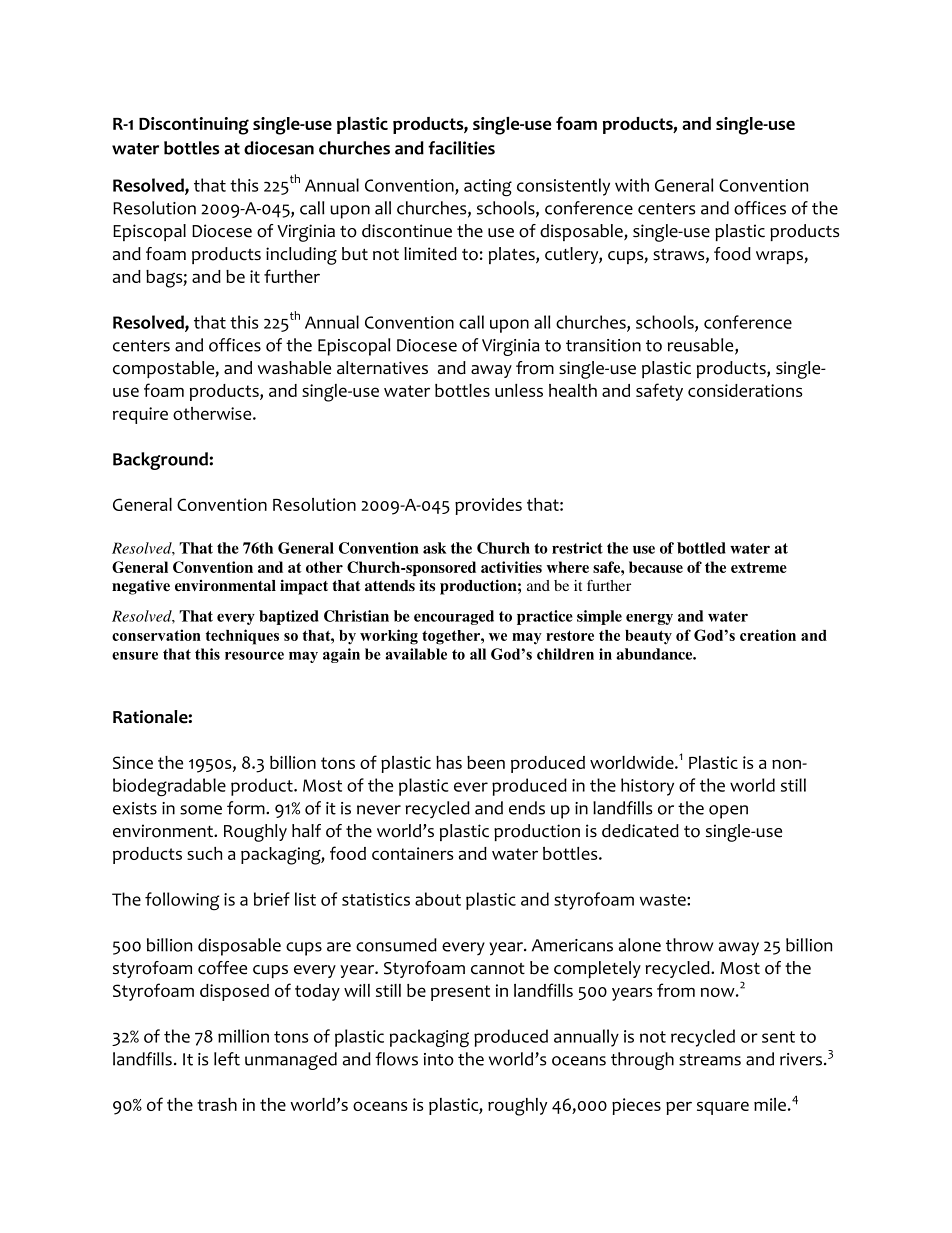 Image resolution: width=952 pixels, height=1233 pixels. What do you see at coordinates (745, 390) in the page?
I see `considerations` at bounding box center [745, 390].
